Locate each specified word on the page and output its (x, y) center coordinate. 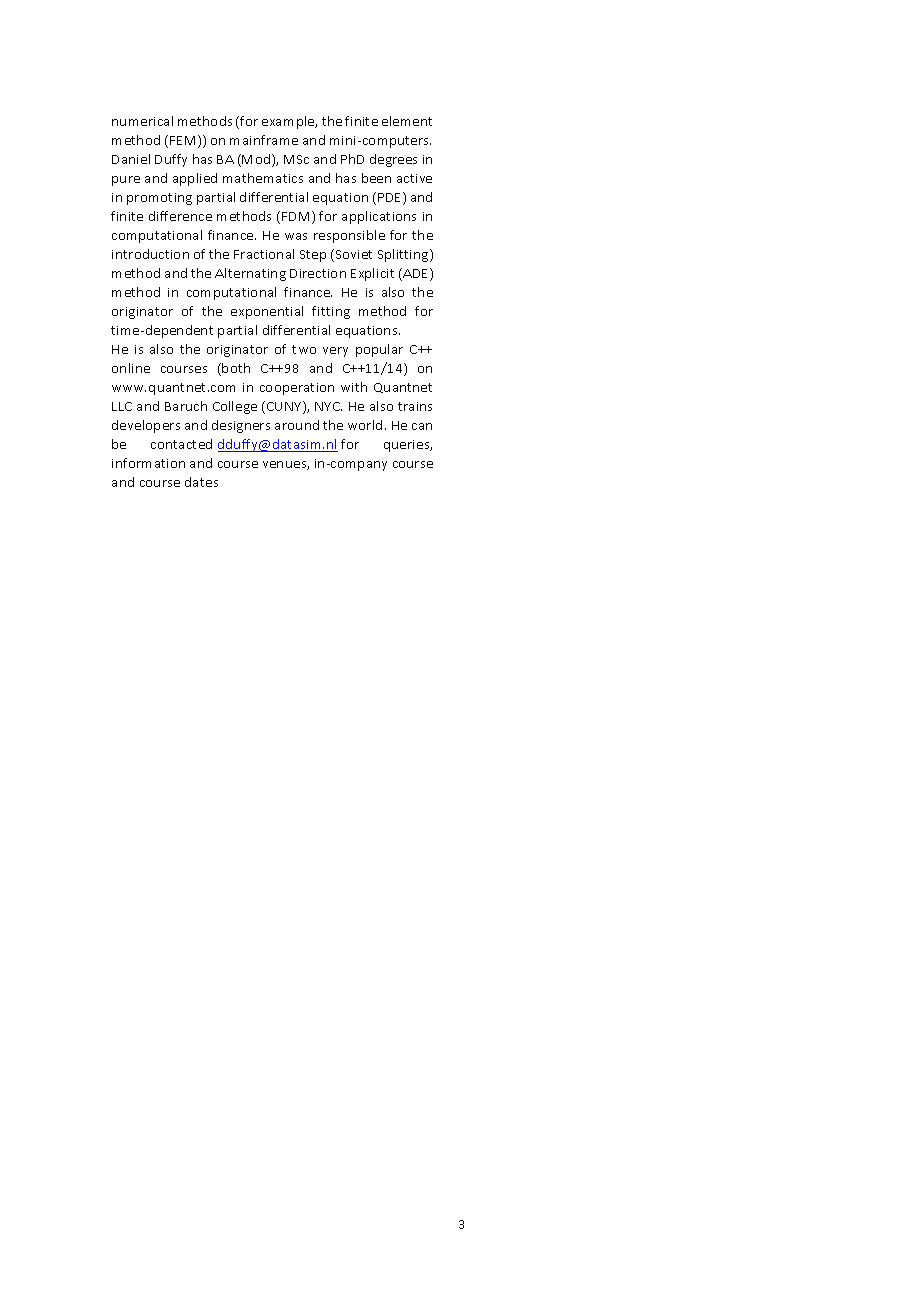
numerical (142, 121)
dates (201, 482)
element (407, 121)
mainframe (264, 140)
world (365, 425)
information (148, 463)
